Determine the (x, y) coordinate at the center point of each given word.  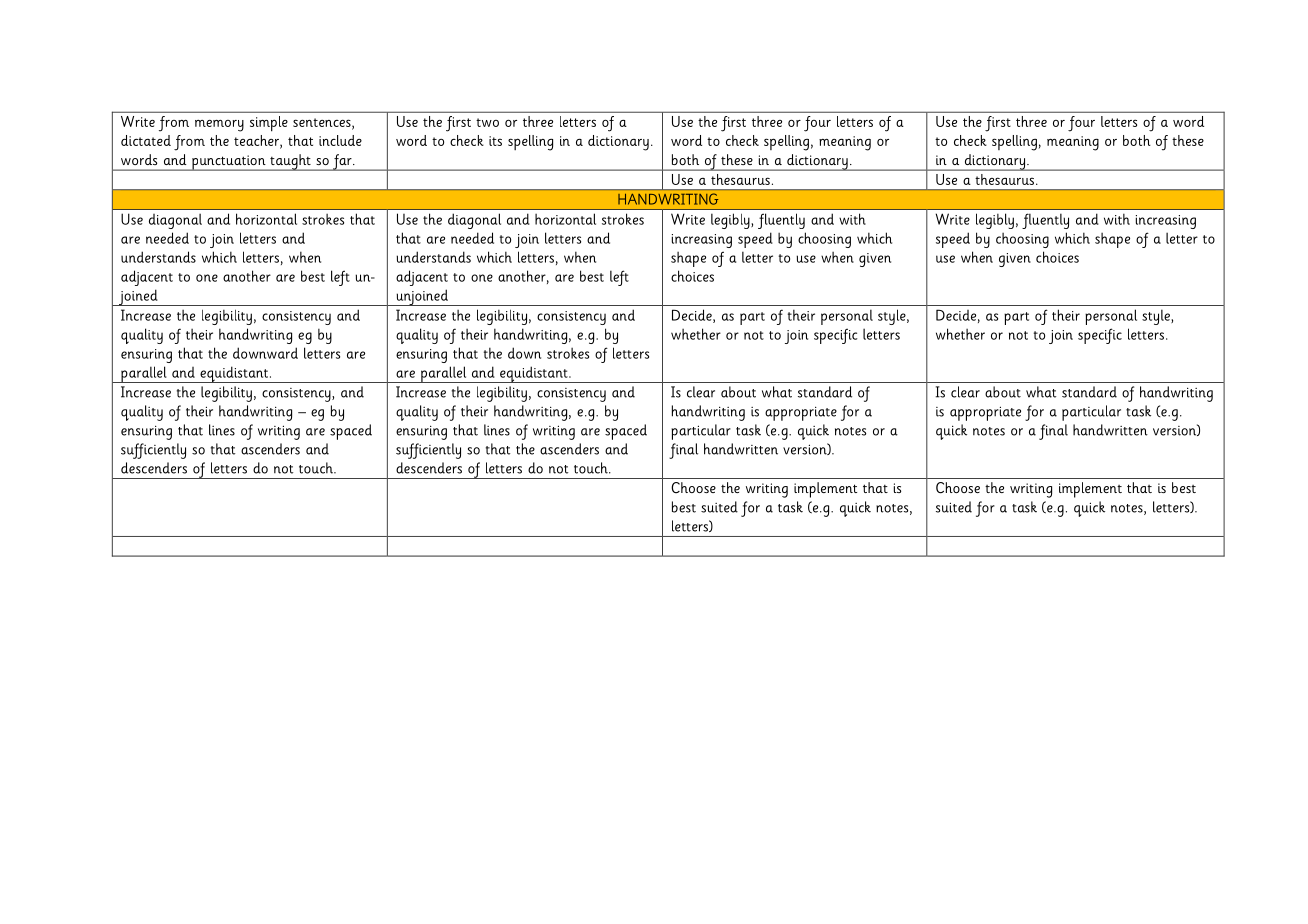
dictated (146, 140)
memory (219, 126)
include (340, 140)
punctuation (229, 163)
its (495, 141)
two (487, 122)
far (342, 162)
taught (290, 162)
